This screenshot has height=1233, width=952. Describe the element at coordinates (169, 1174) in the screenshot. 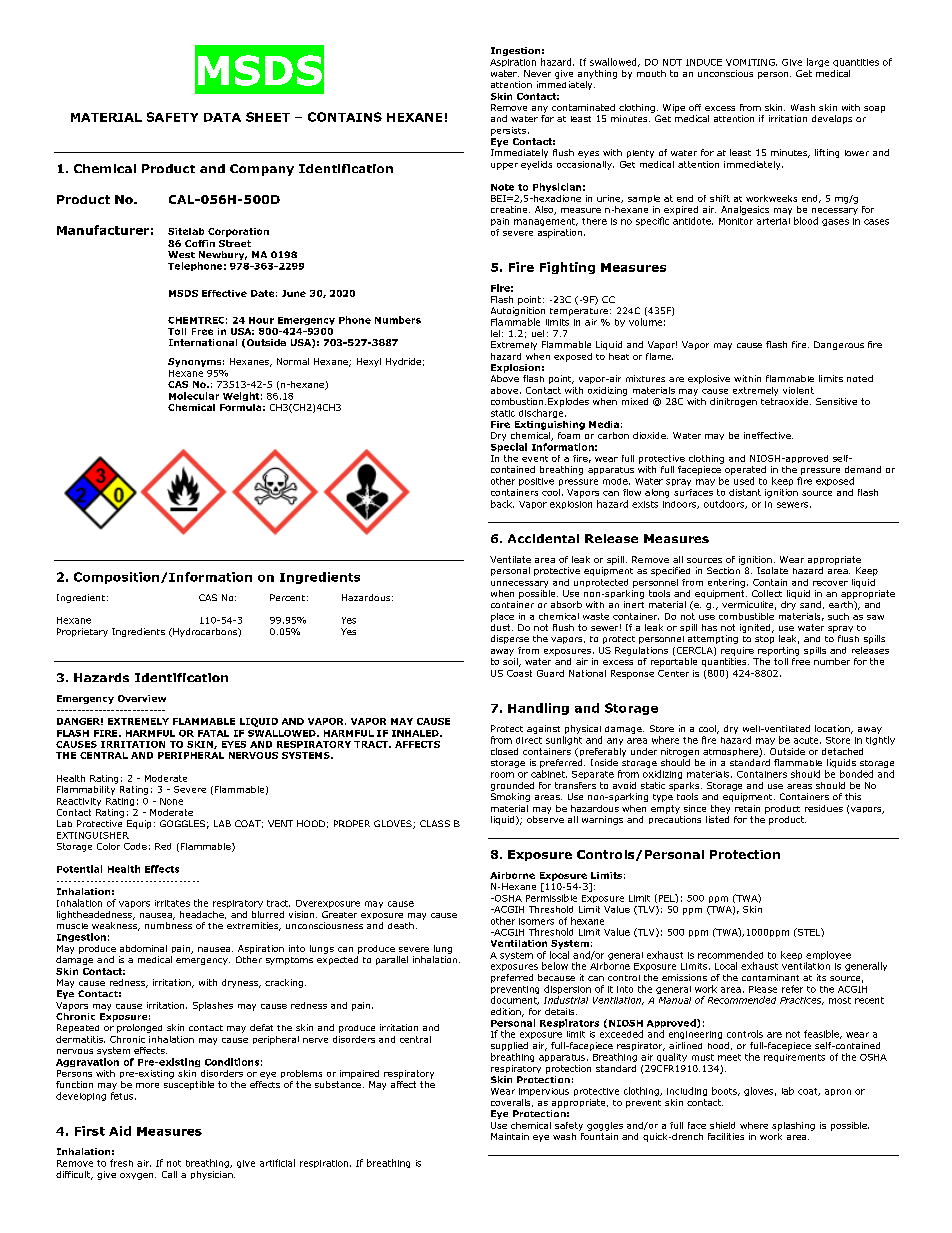

I see `Call` at that location.
